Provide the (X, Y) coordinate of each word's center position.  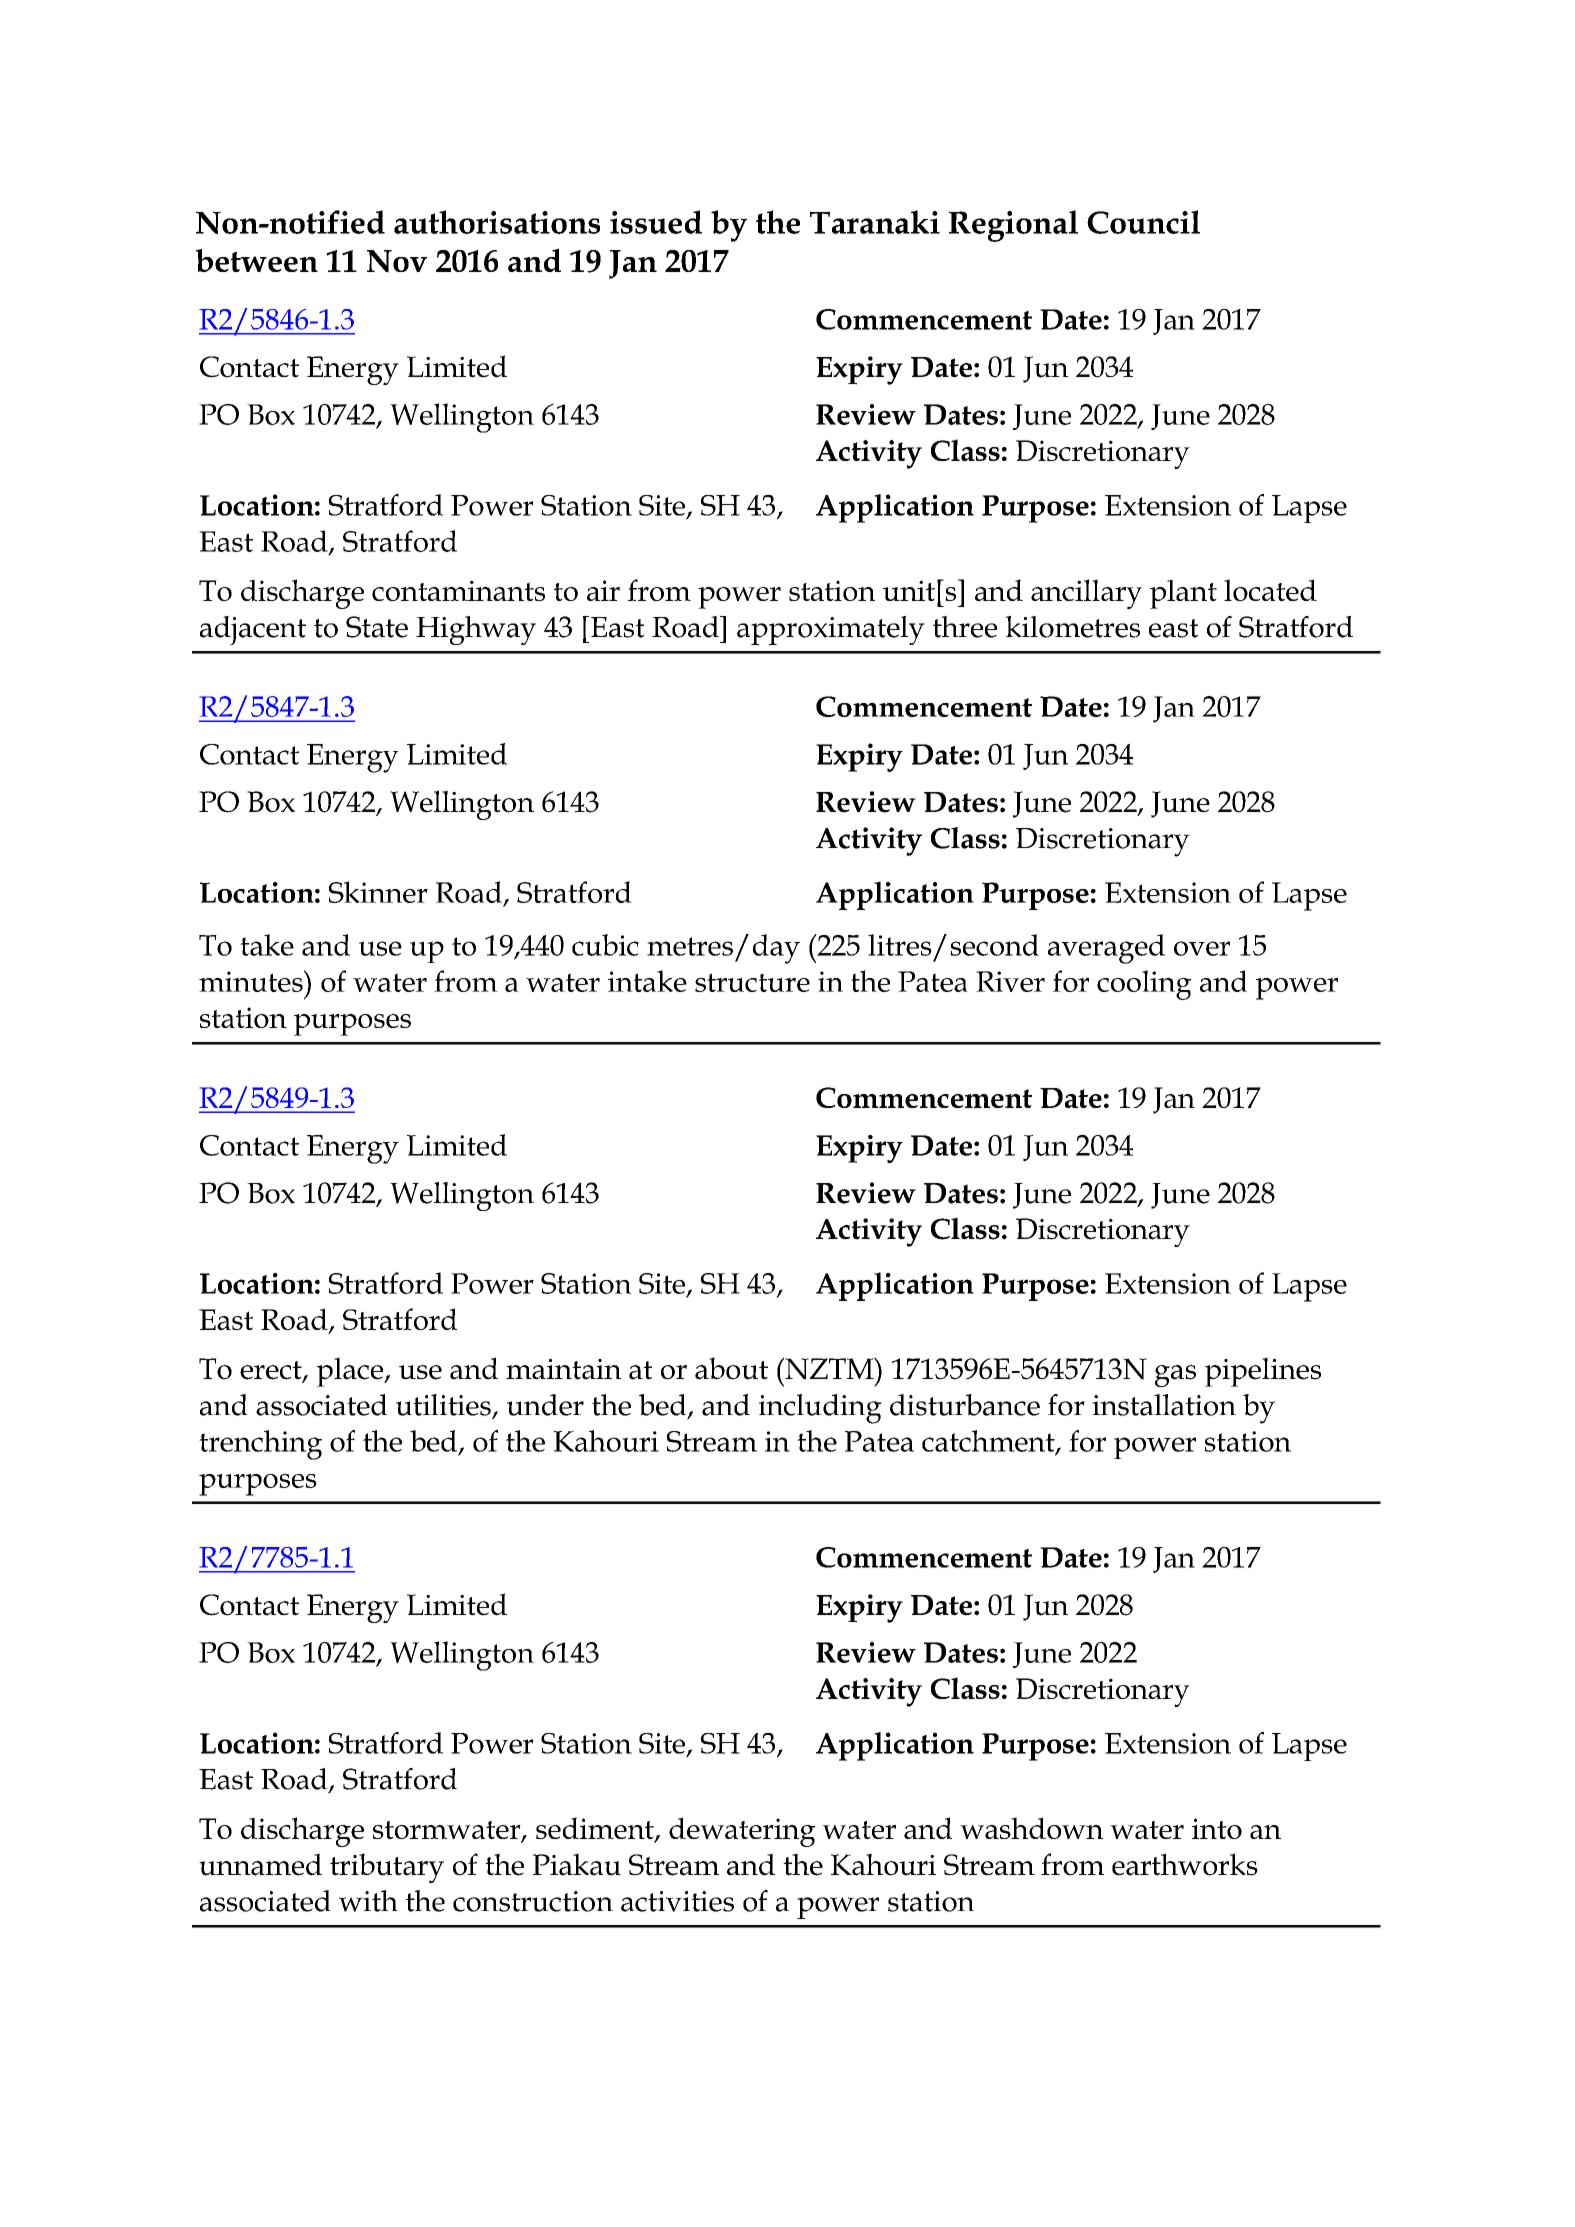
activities (677, 1901)
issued (656, 222)
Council (1143, 222)
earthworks (1185, 1864)
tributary (387, 1868)
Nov (397, 261)
